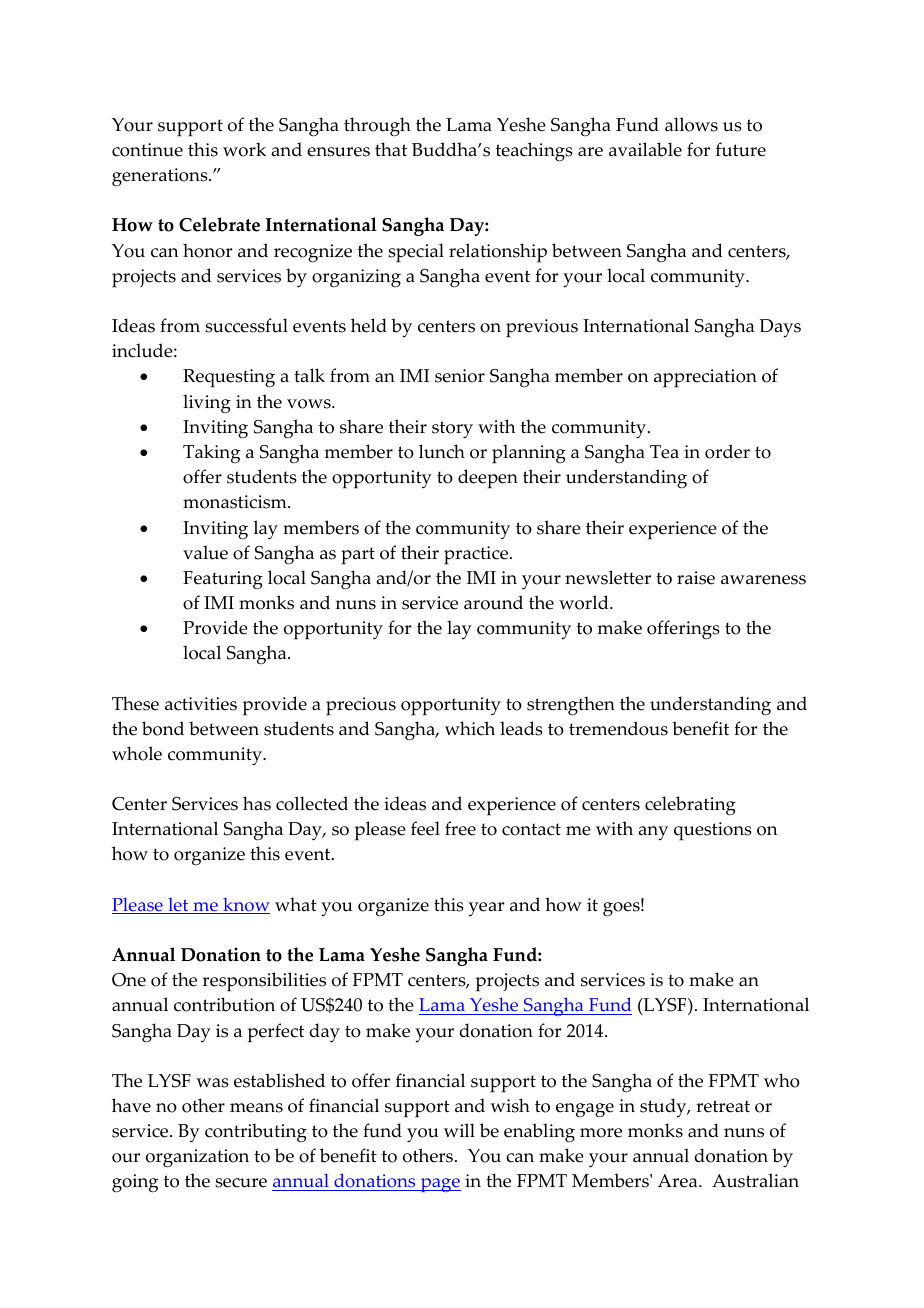 The image size is (924, 1308). I want to click on year, so click(486, 909).
